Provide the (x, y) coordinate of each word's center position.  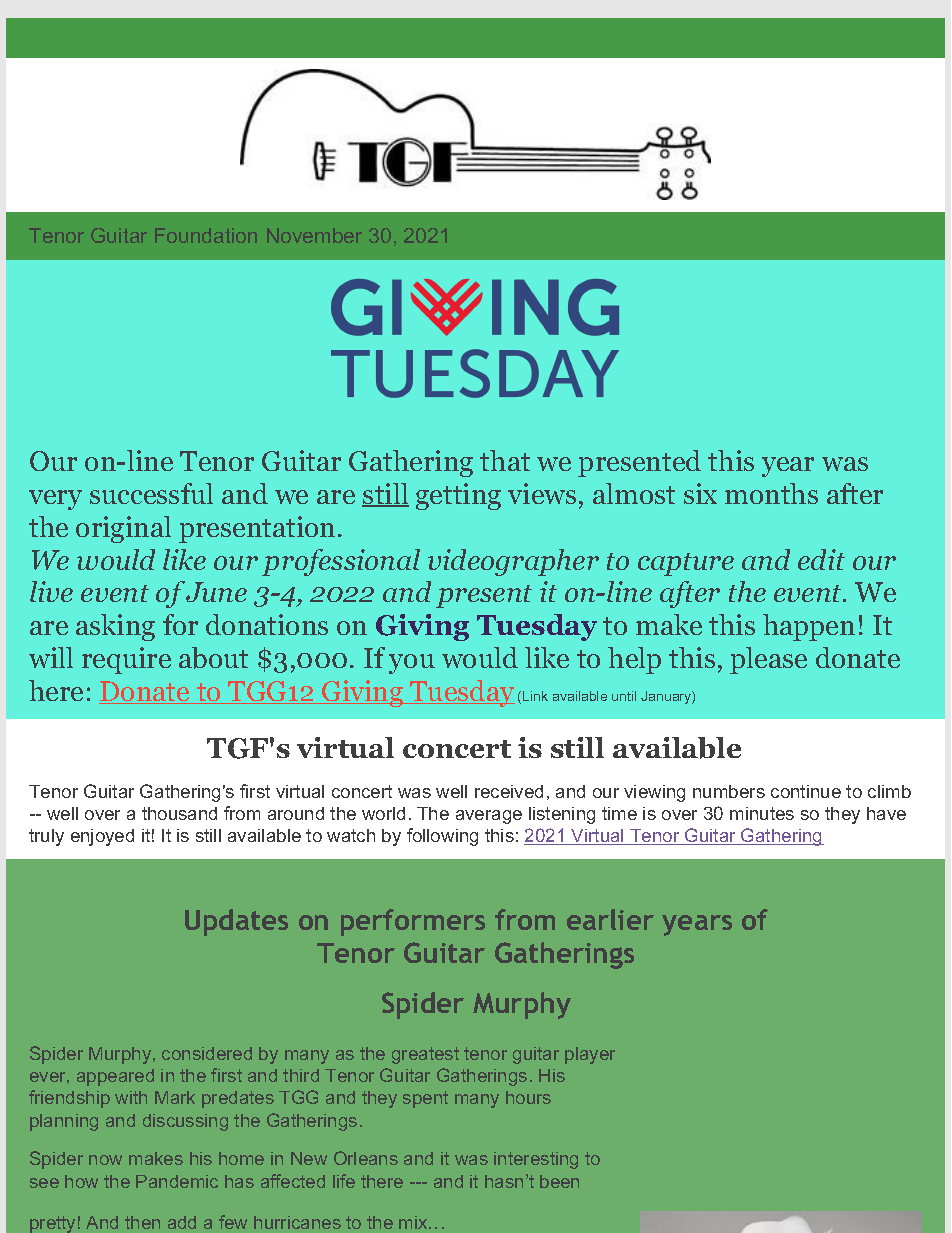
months (771, 493)
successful (151, 493)
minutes (762, 813)
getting (458, 496)
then (142, 1222)
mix (414, 1222)
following (442, 837)
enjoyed (102, 837)
